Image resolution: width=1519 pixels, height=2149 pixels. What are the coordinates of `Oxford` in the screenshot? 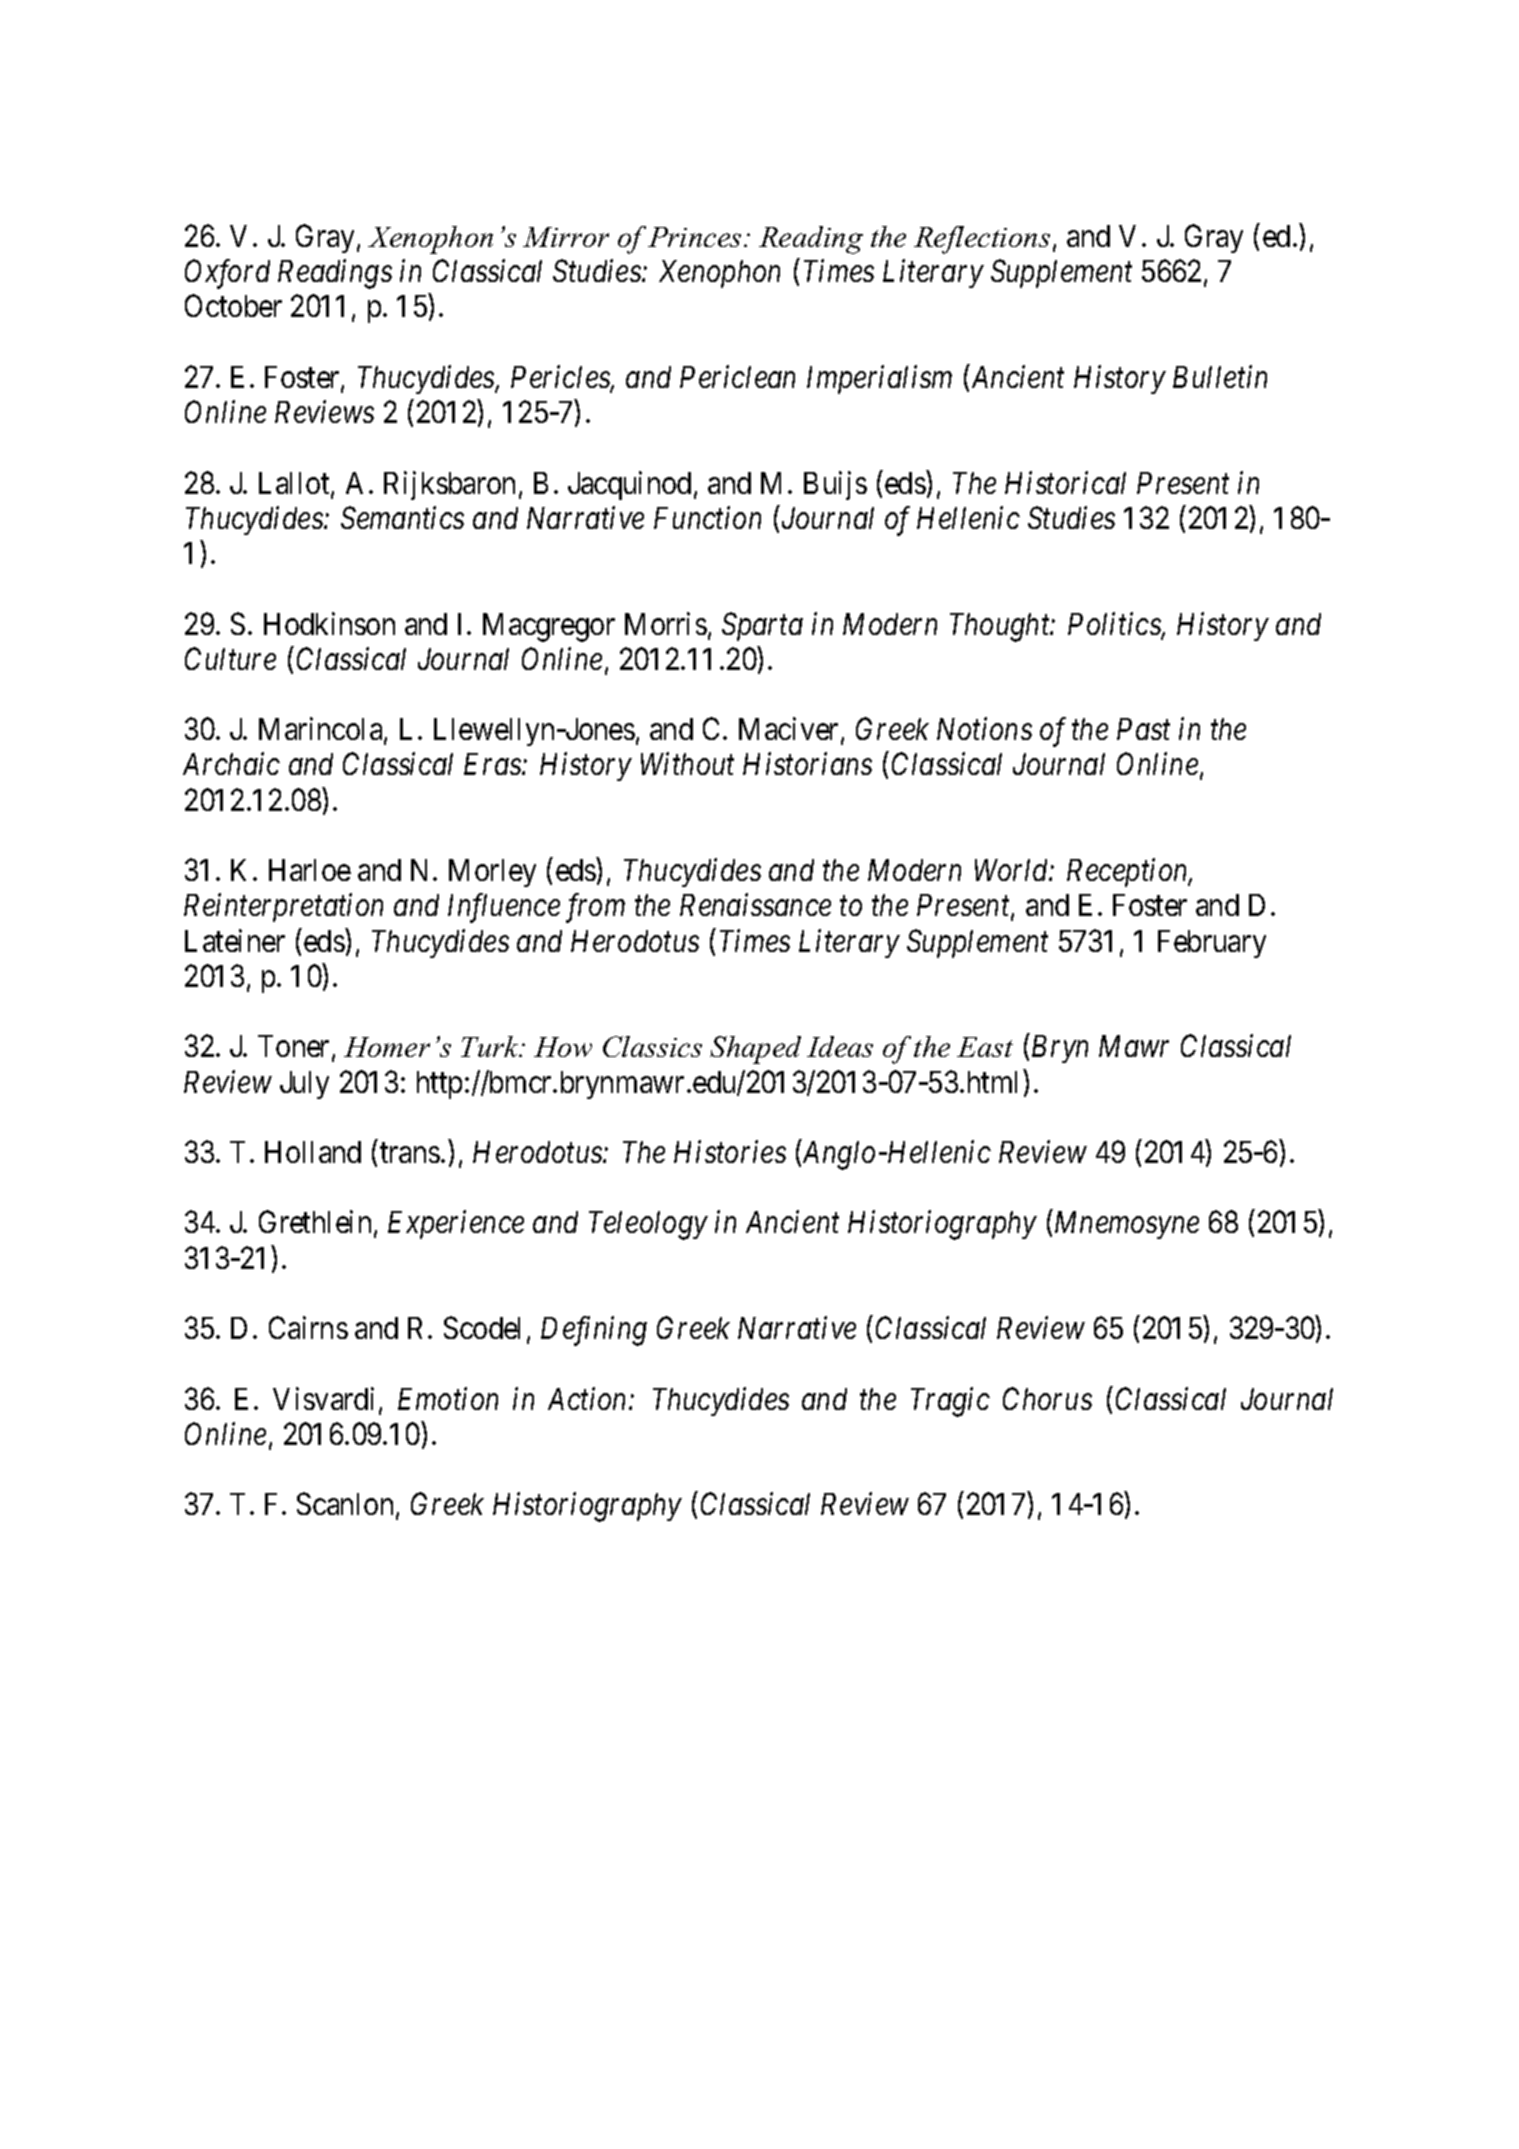 It's located at (227, 274).
